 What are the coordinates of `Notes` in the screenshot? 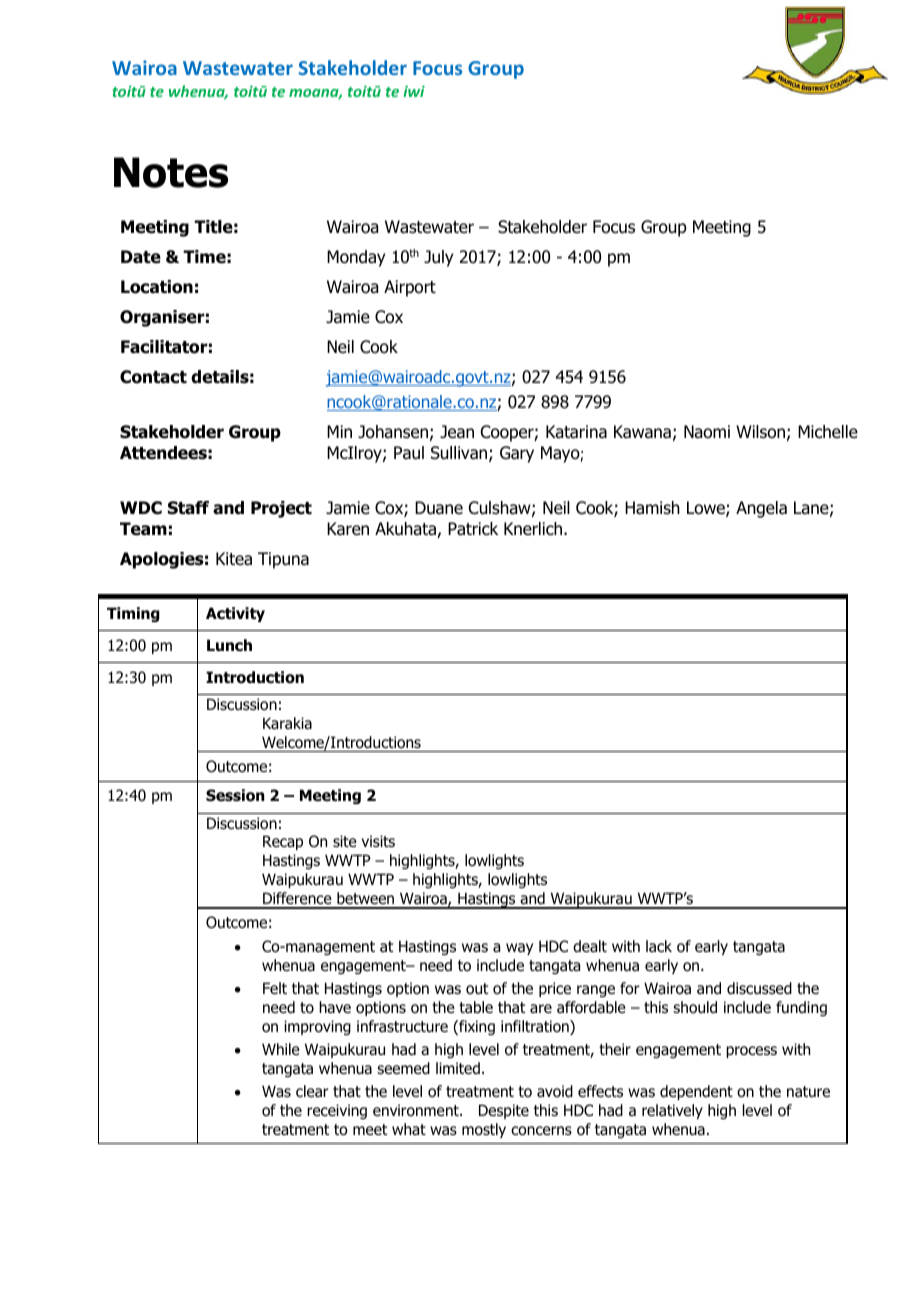 It's located at (171, 172).
